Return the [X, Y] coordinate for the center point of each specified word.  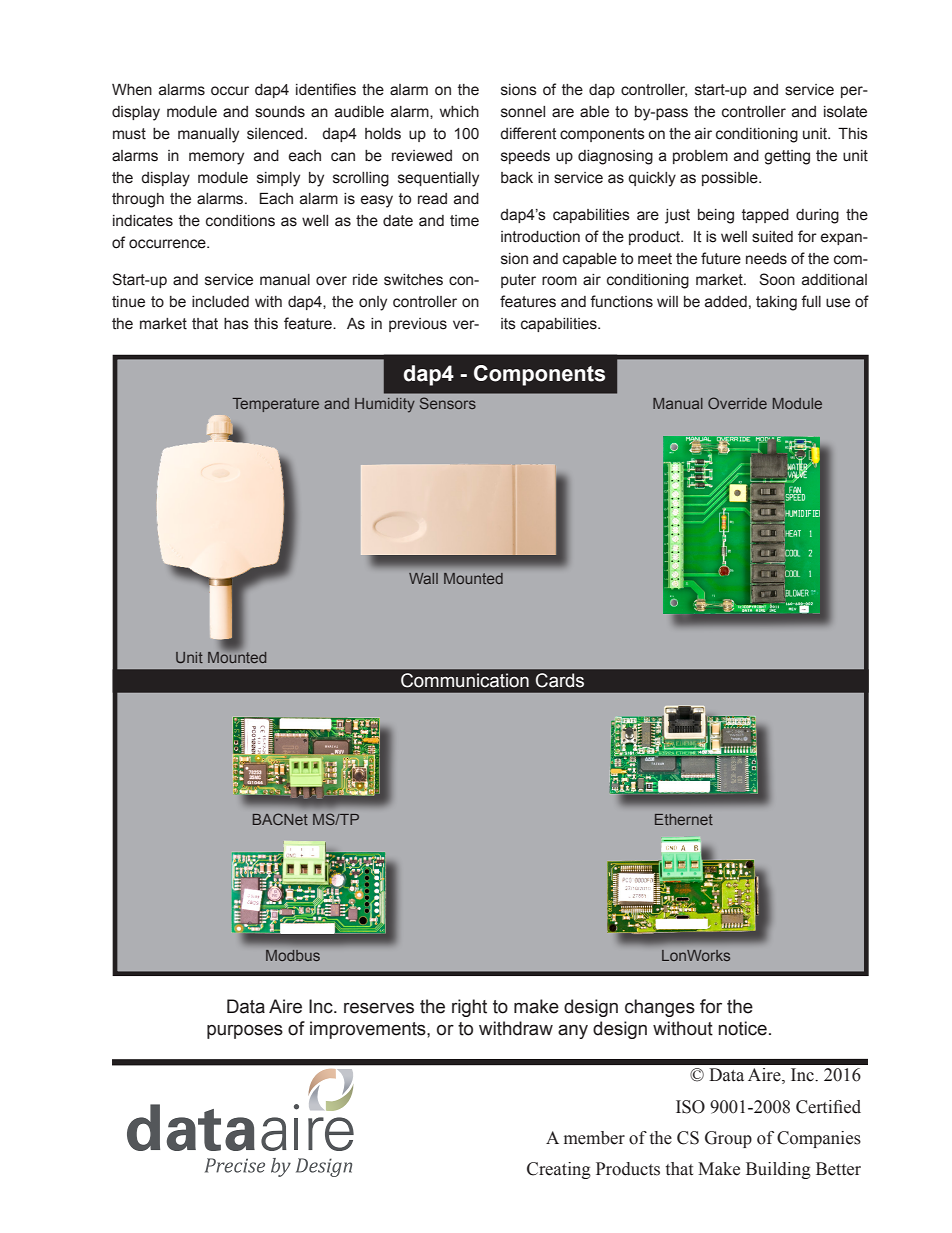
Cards [560, 680]
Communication [465, 680]
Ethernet [684, 819]
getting [787, 157]
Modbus [293, 955]
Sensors [448, 403]
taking [776, 303]
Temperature [275, 405]
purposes [245, 1032]
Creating [559, 1170]
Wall [423, 578]
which [459, 112]
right [469, 1008]
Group [728, 1139]
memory [216, 158]
